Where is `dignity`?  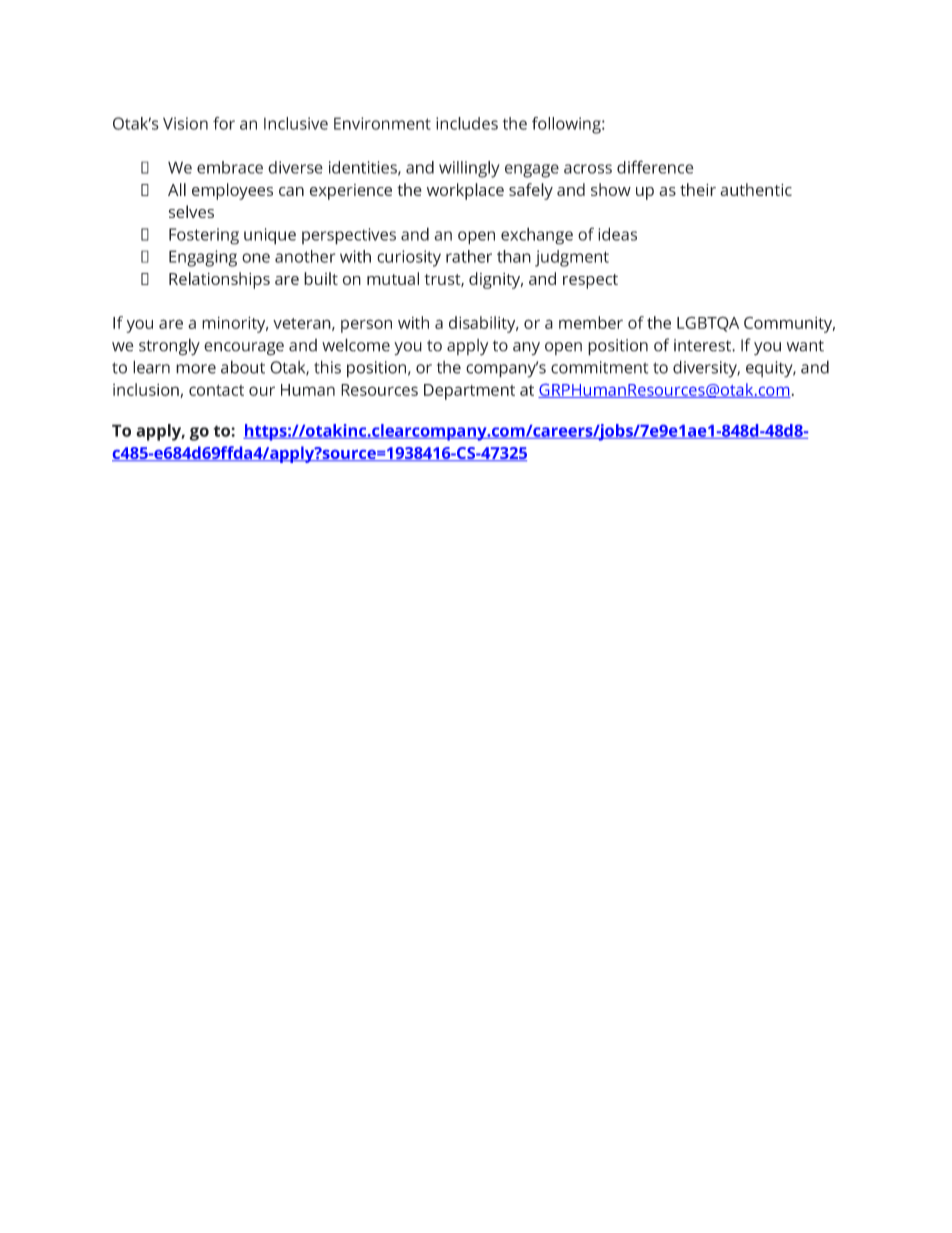
dignity is located at coordinates (496, 280).
